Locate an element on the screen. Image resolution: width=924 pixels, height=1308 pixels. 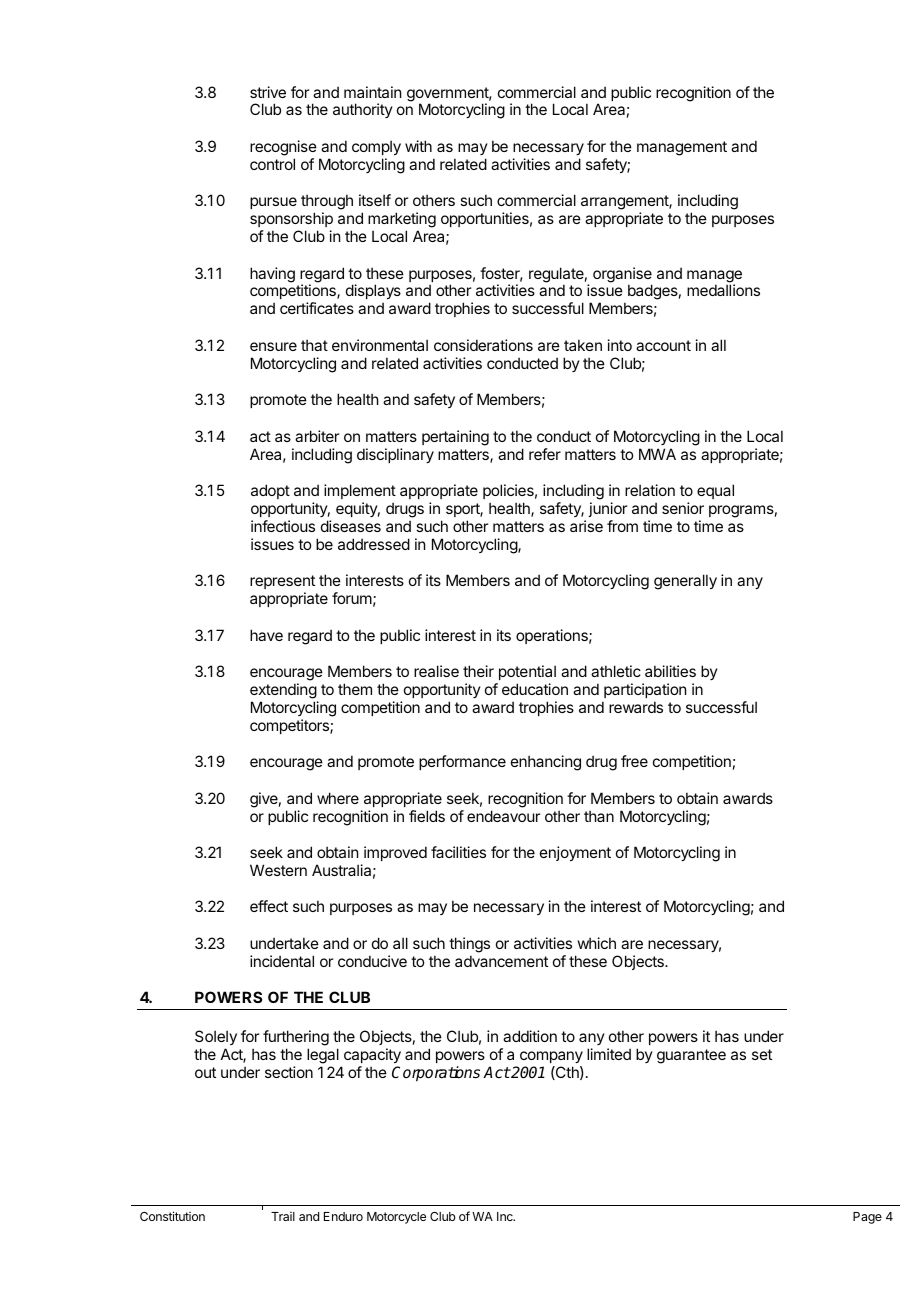
advancement is located at coordinates (501, 961).
